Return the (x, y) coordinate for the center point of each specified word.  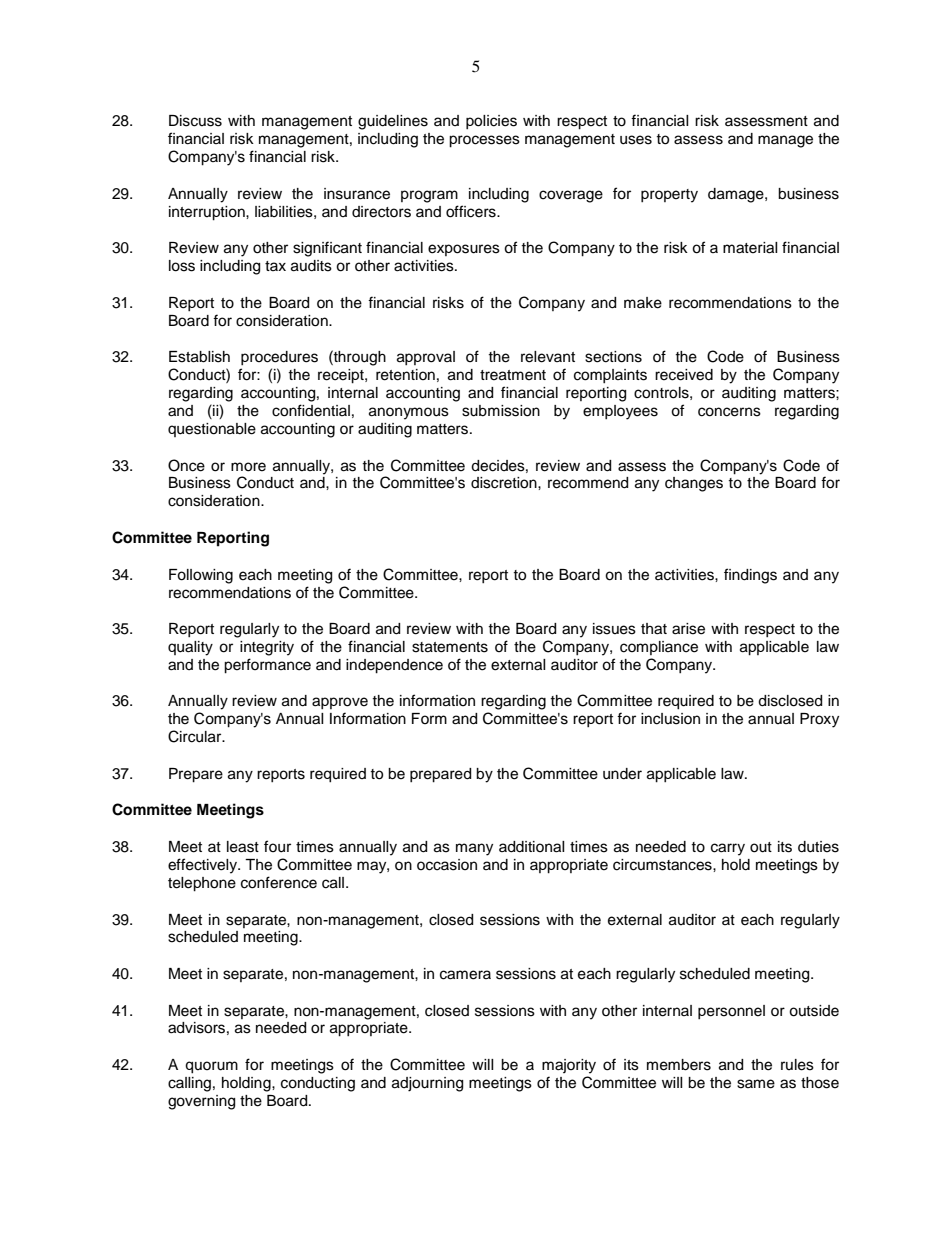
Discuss (195, 121)
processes (484, 141)
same (756, 1084)
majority (569, 1066)
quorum (211, 1067)
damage (737, 195)
